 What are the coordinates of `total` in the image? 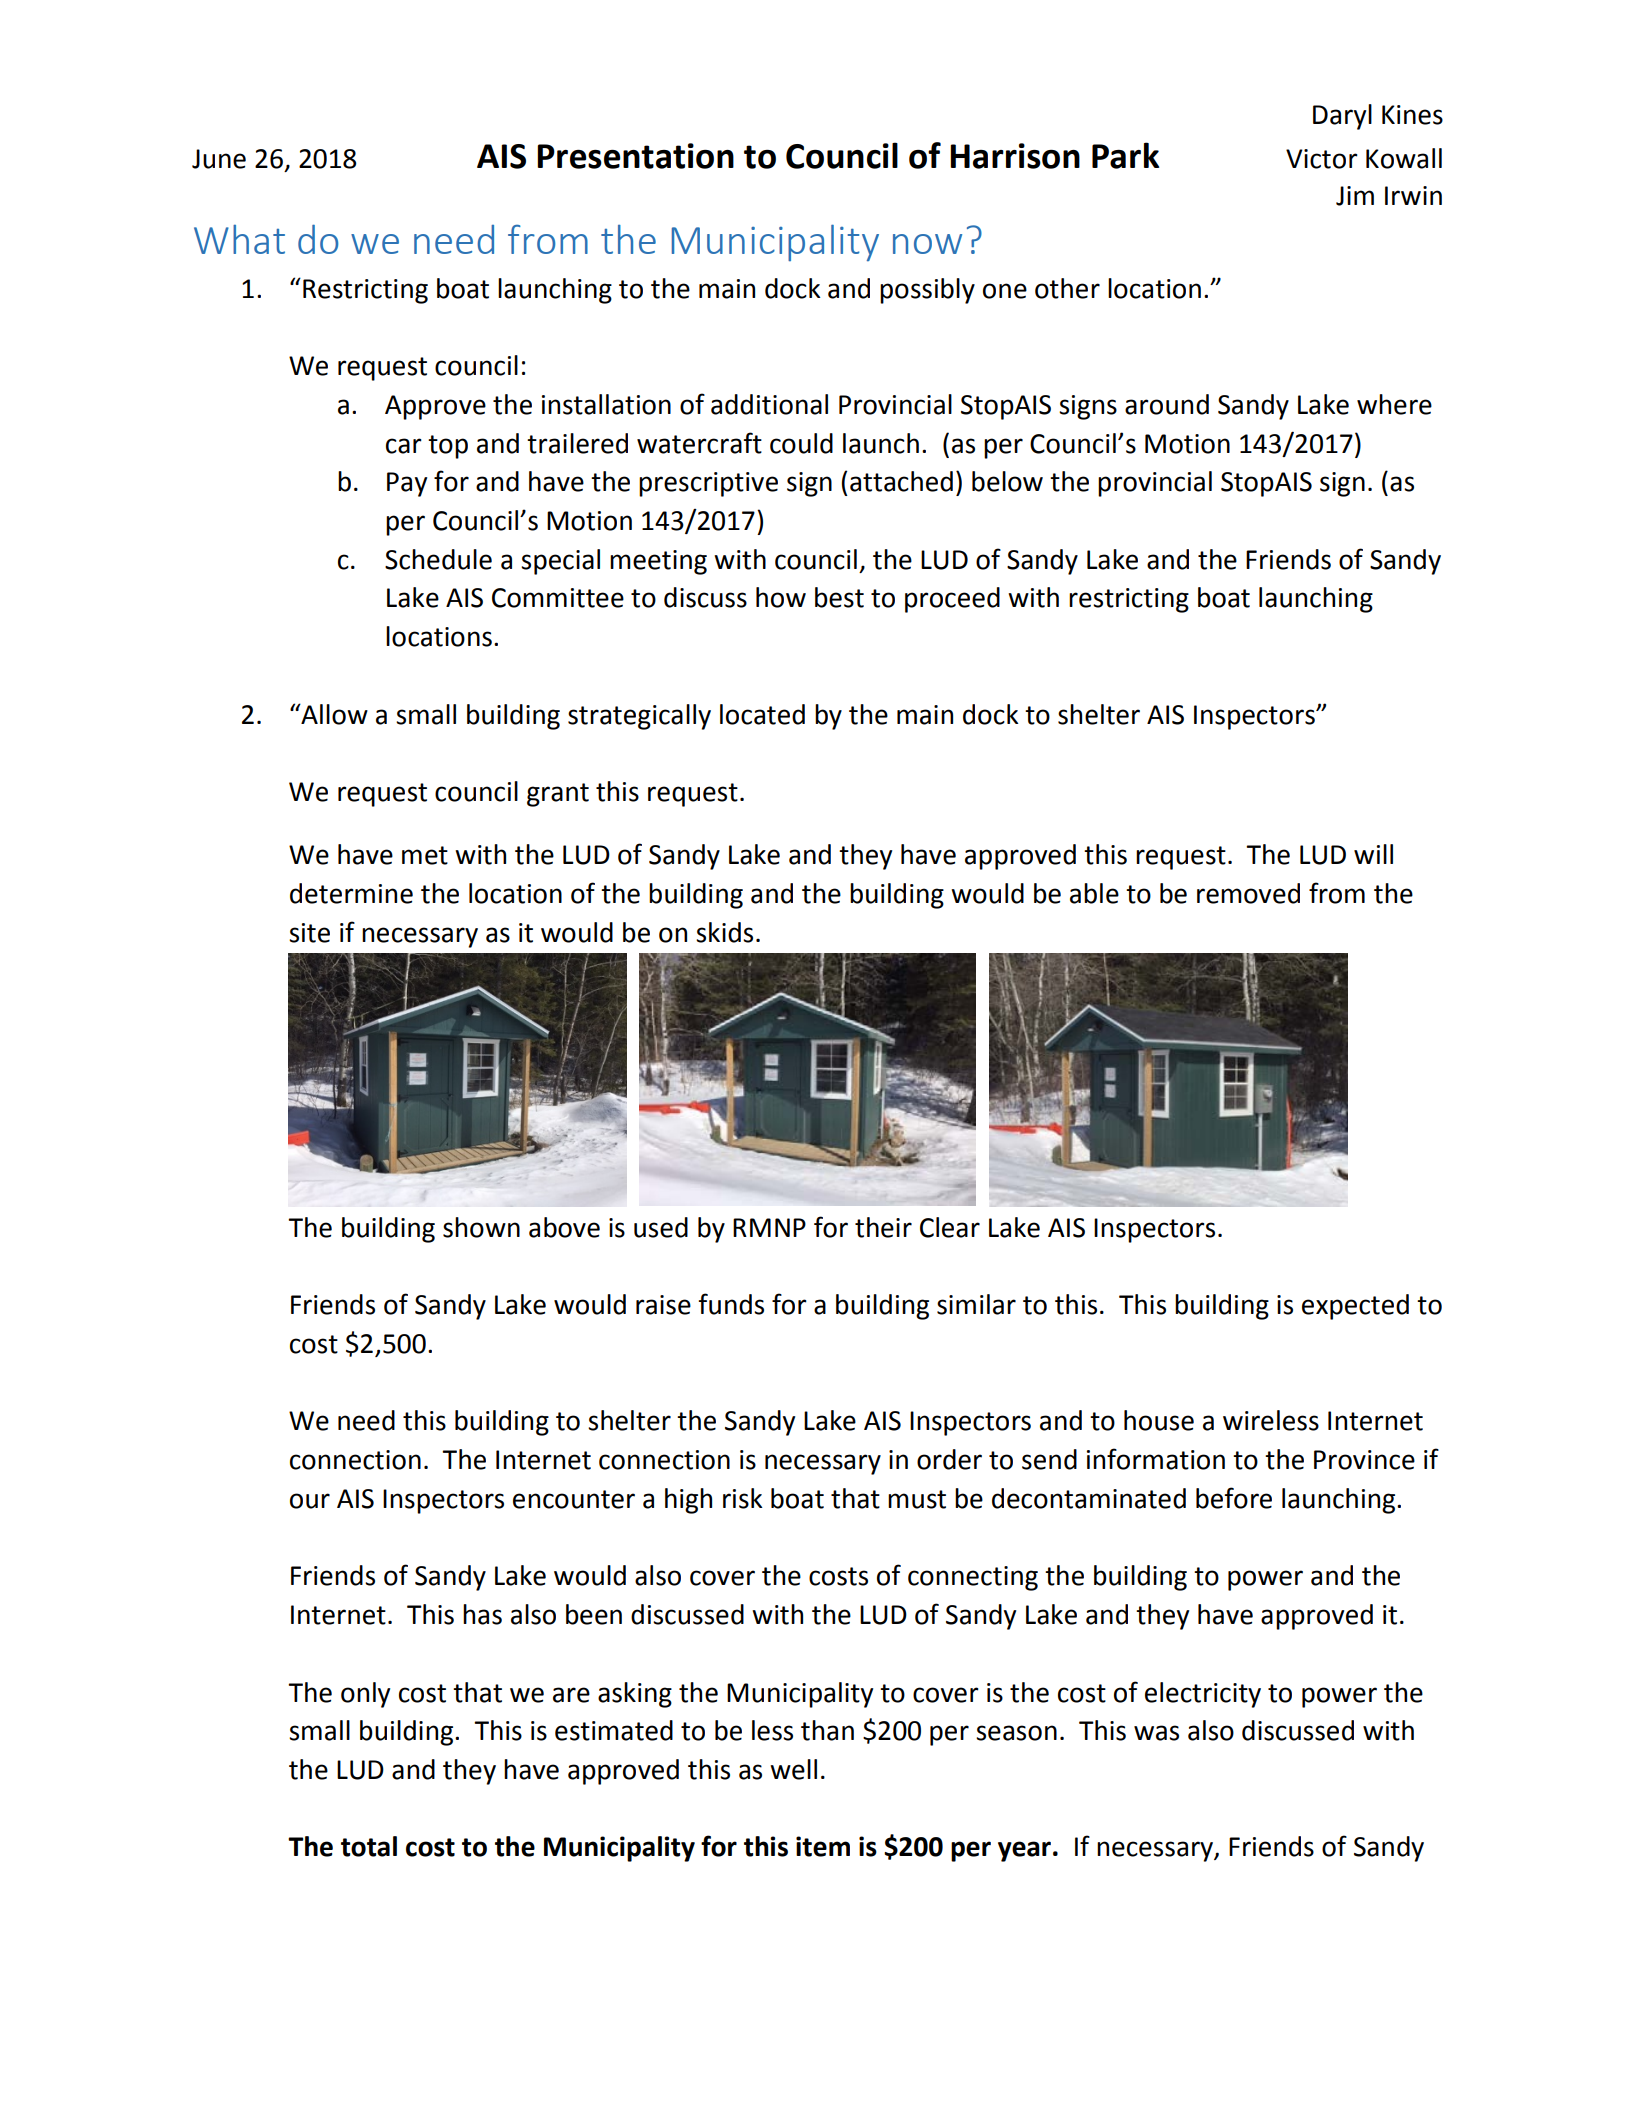 It's located at (369, 1846).
